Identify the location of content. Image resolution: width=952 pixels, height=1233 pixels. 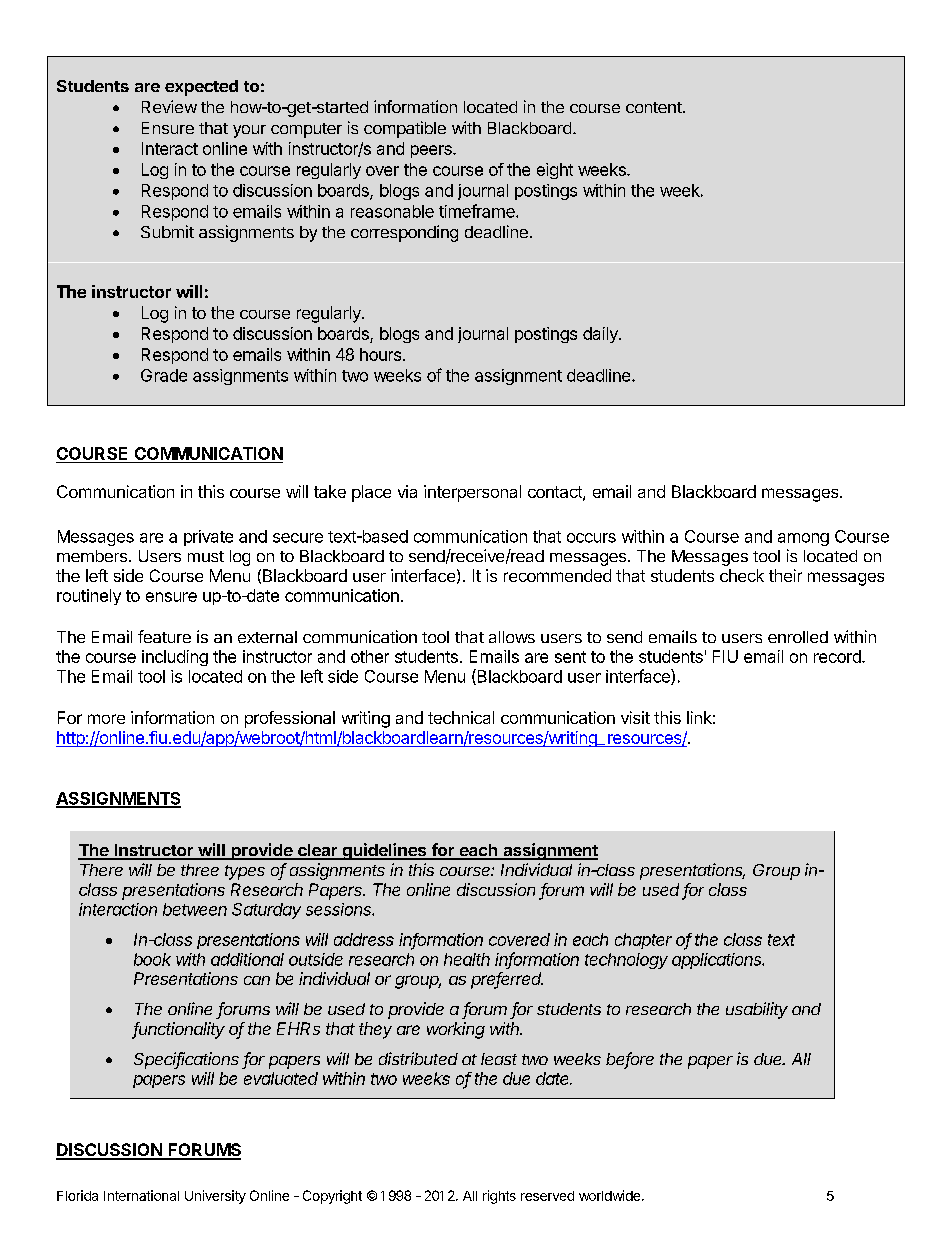
(655, 107).
